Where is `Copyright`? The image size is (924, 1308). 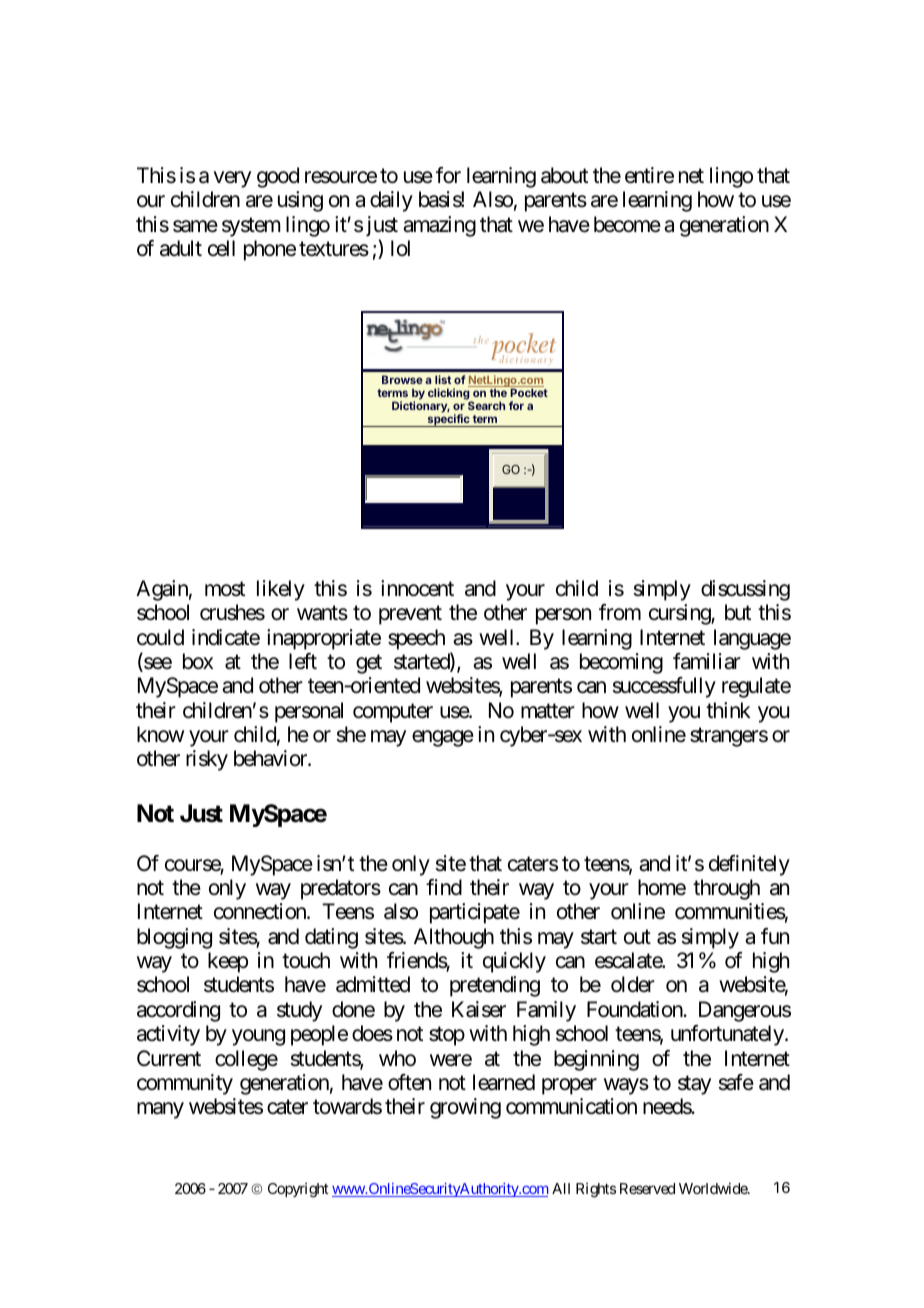
Copyright is located at coordinates (298, 1190).
